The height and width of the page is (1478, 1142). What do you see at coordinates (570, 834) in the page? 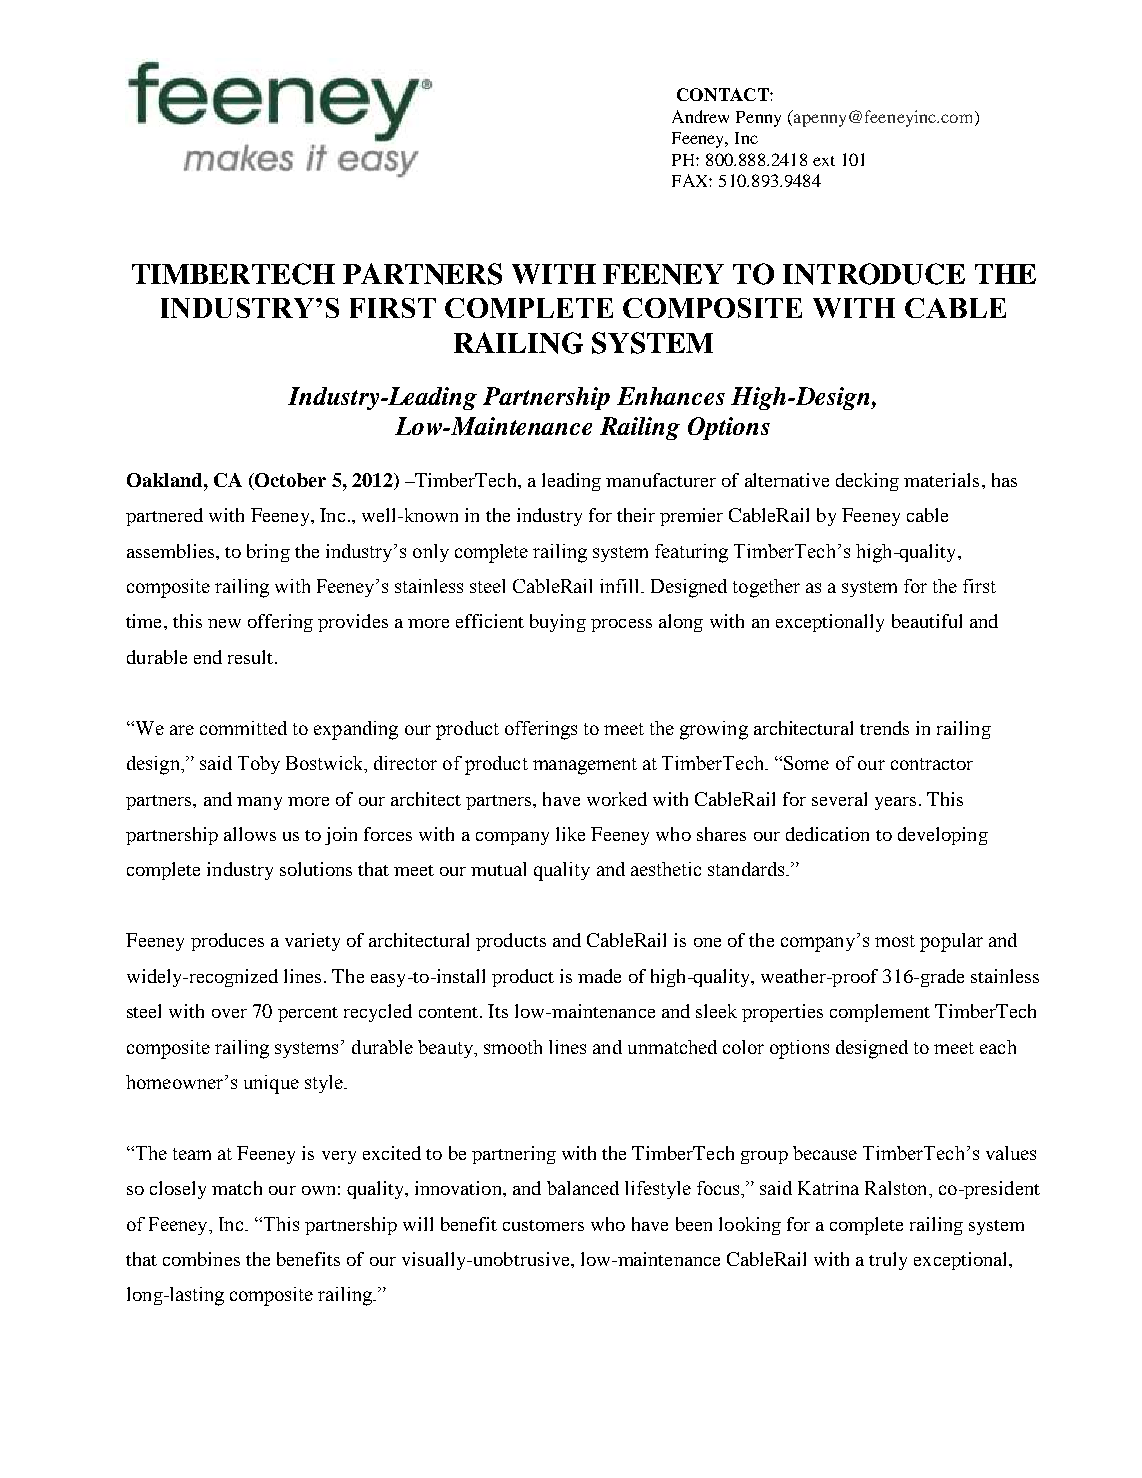
I see `like` at bounding box center [570, 834].
